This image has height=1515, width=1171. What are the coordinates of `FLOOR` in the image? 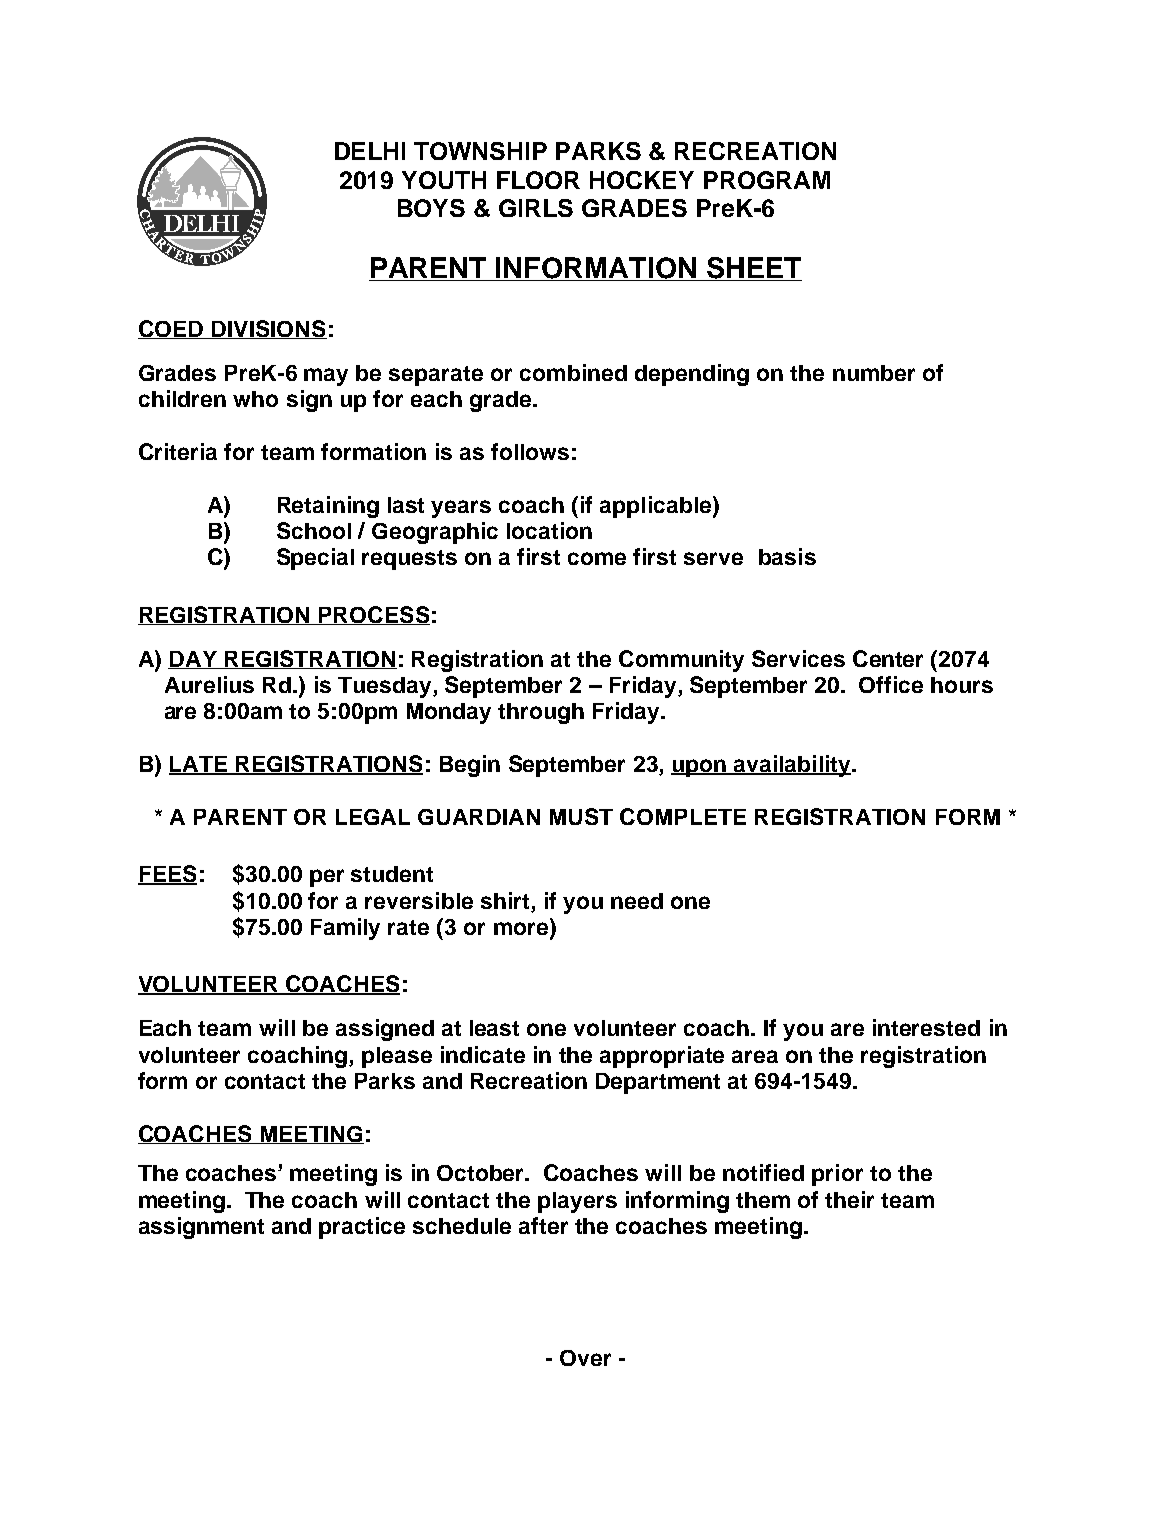 It's located at (538, 180).
